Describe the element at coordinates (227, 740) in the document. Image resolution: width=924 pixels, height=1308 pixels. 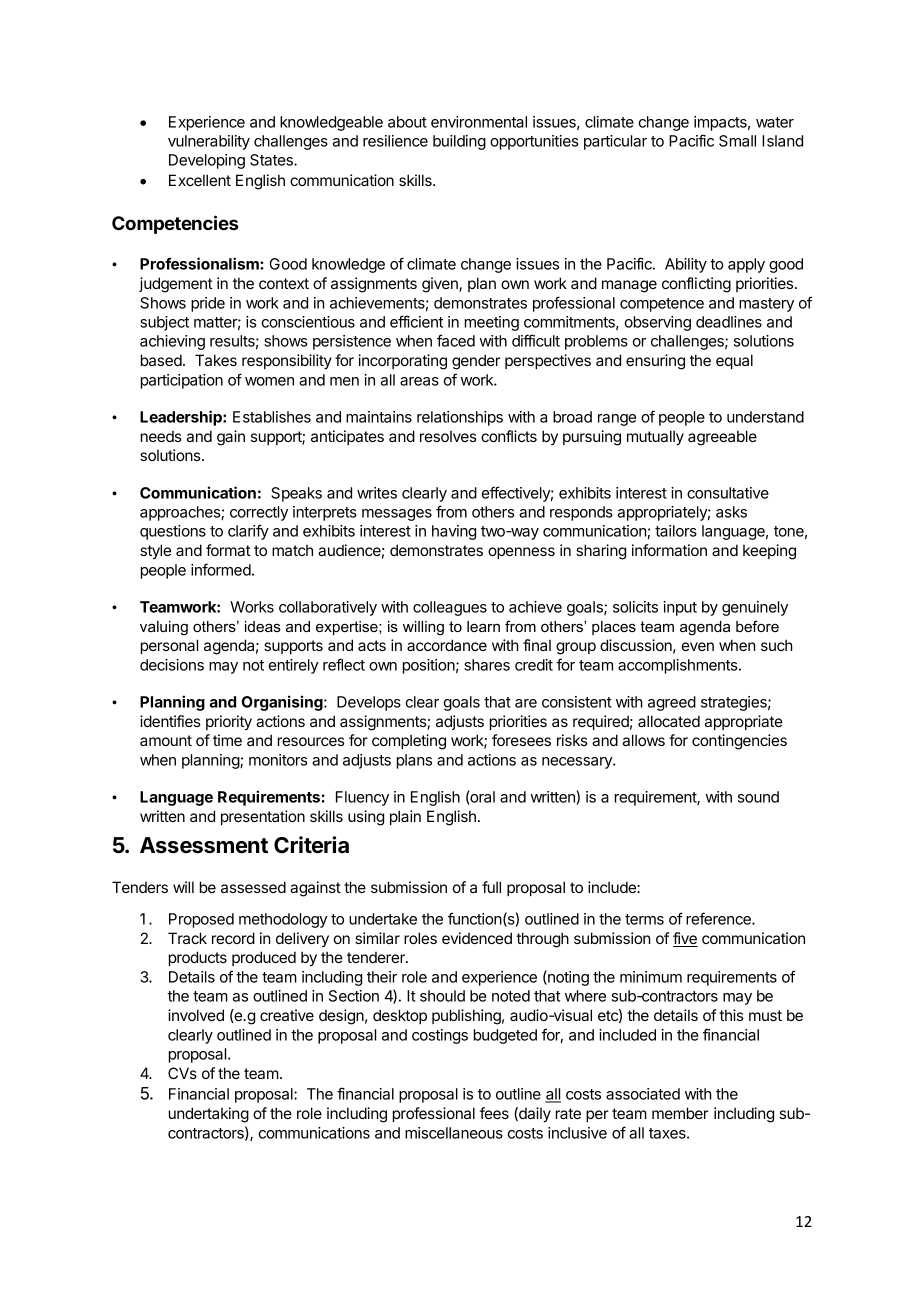
I see `time` at that location.
